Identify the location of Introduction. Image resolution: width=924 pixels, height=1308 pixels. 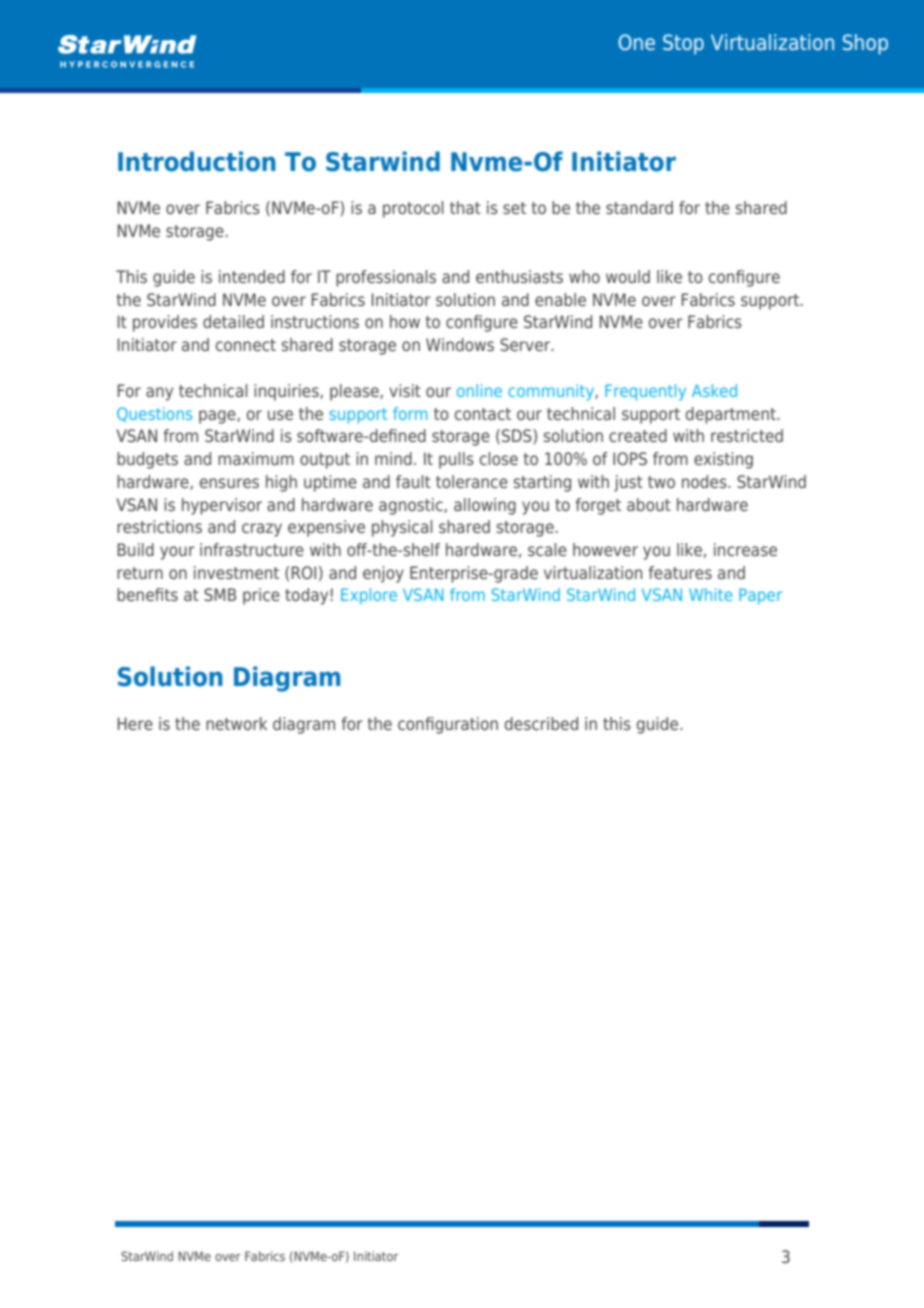
(197, 161).
